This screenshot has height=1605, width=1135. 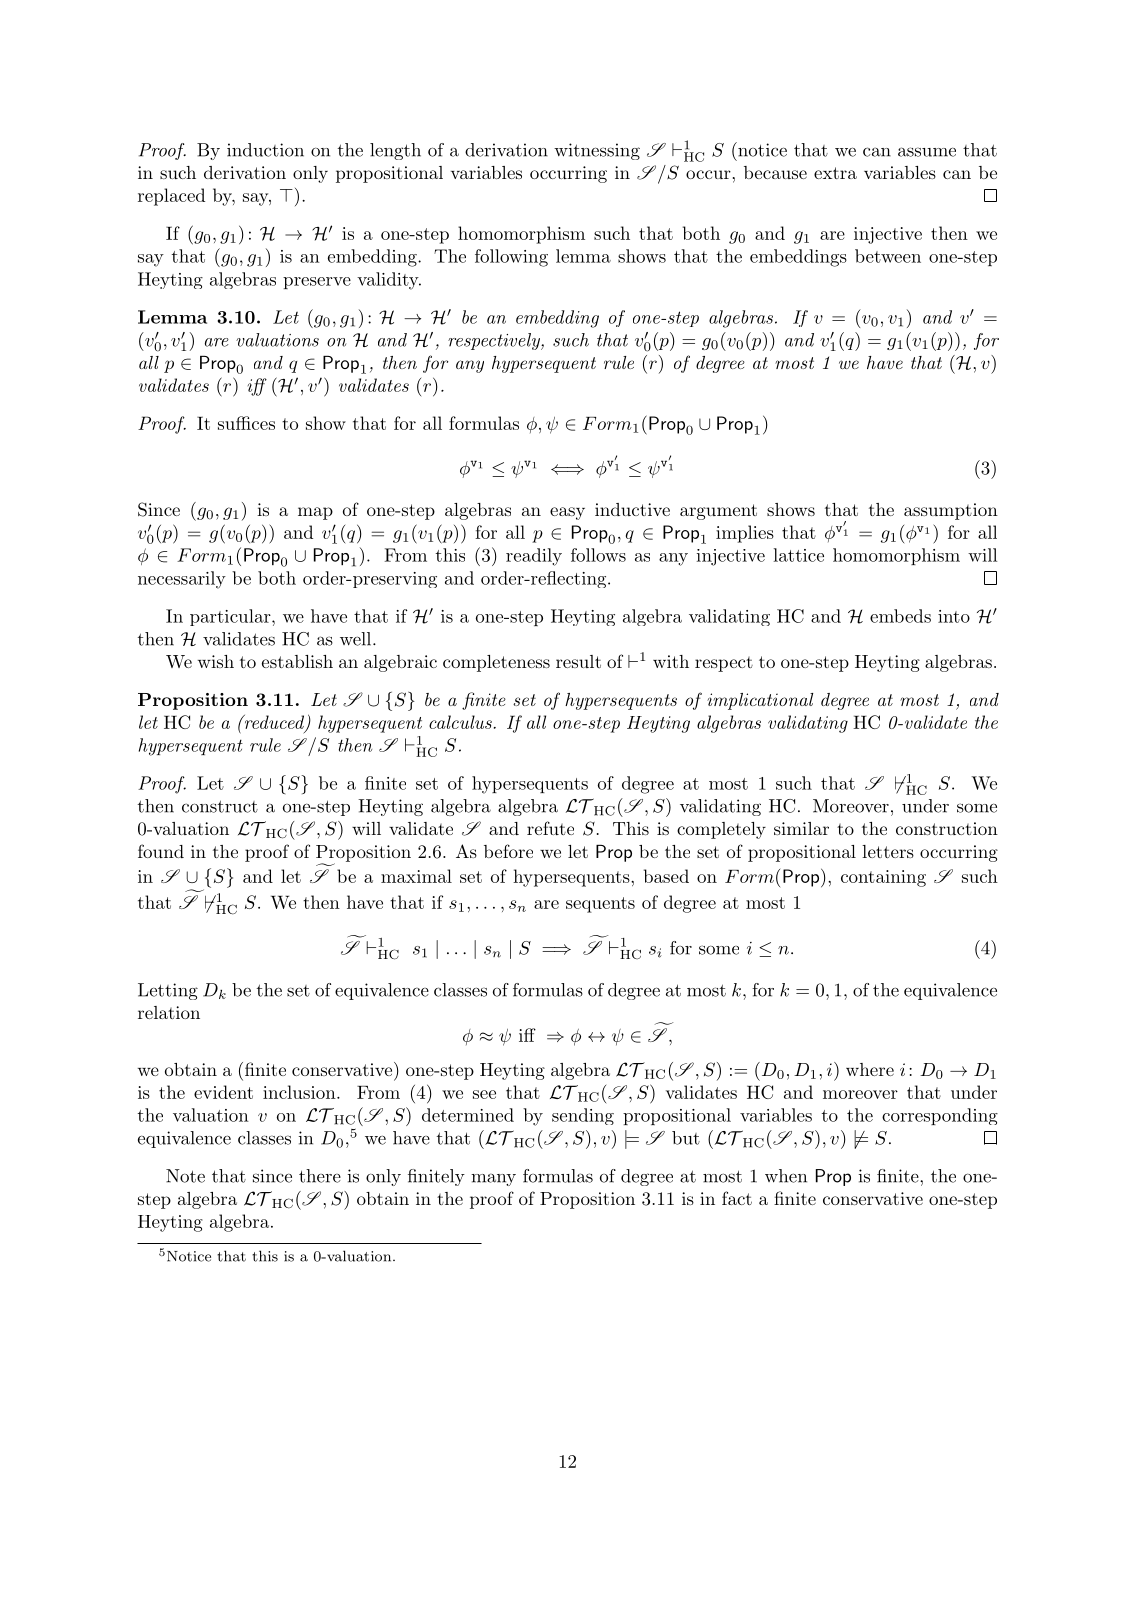 What do you see at coordinates (835, 173) in the screenshot?
I see `extra` at bounding box center [835, 173].
